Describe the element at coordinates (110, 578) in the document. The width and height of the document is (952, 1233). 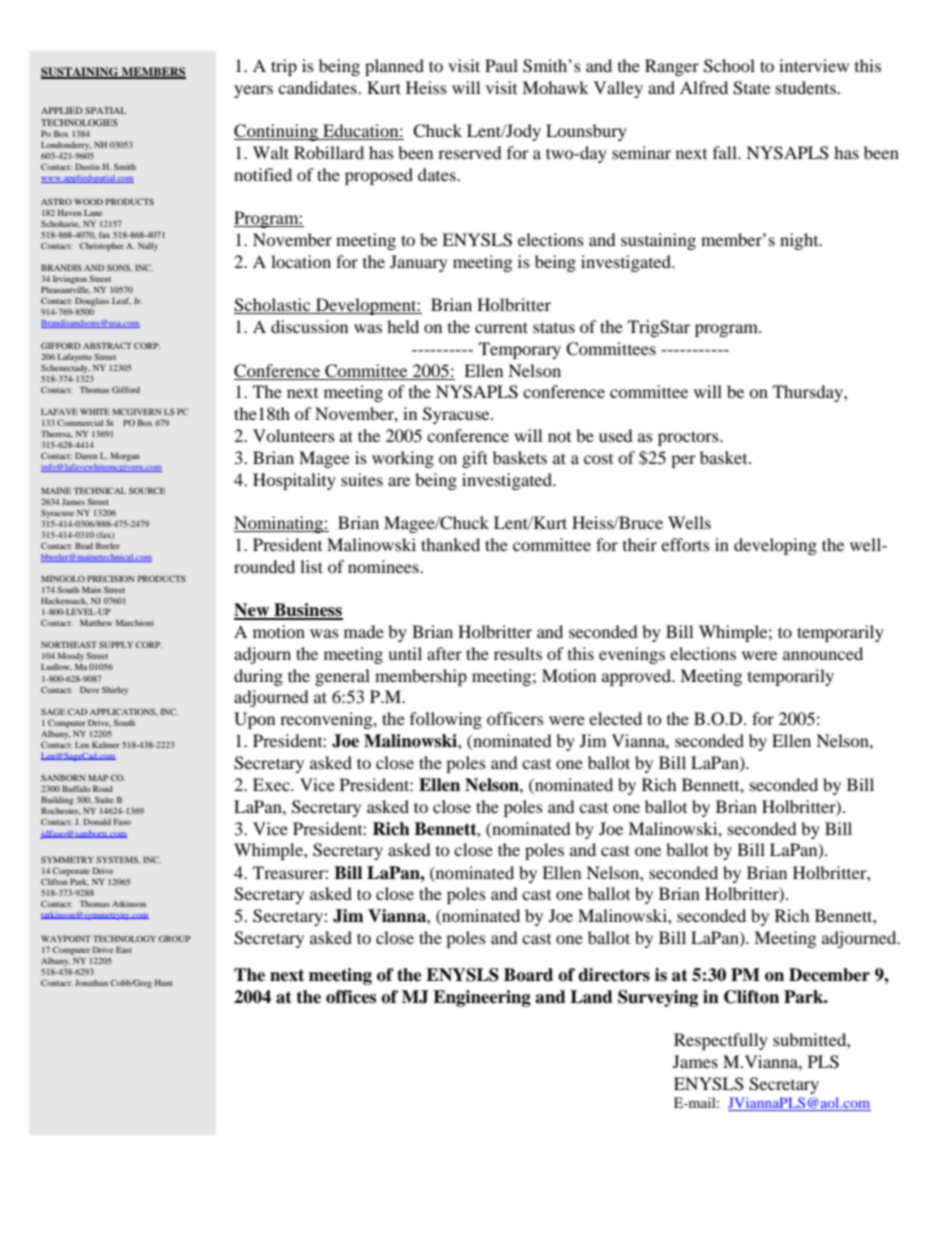
I see `PRECISION` at that location.
